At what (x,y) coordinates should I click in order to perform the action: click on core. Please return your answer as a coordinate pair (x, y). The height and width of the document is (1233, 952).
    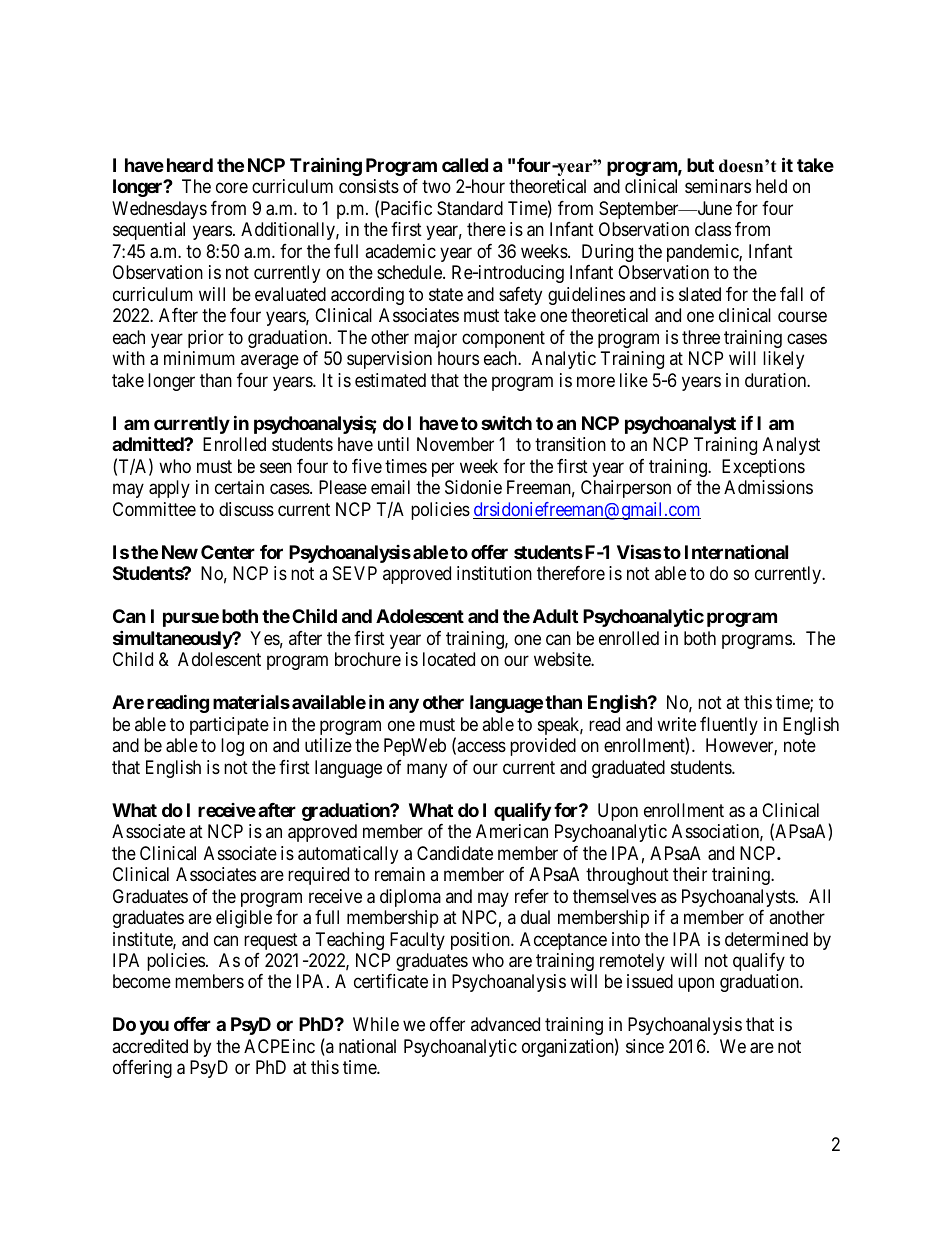
    Looking at the image, I should click on (232, 188).
